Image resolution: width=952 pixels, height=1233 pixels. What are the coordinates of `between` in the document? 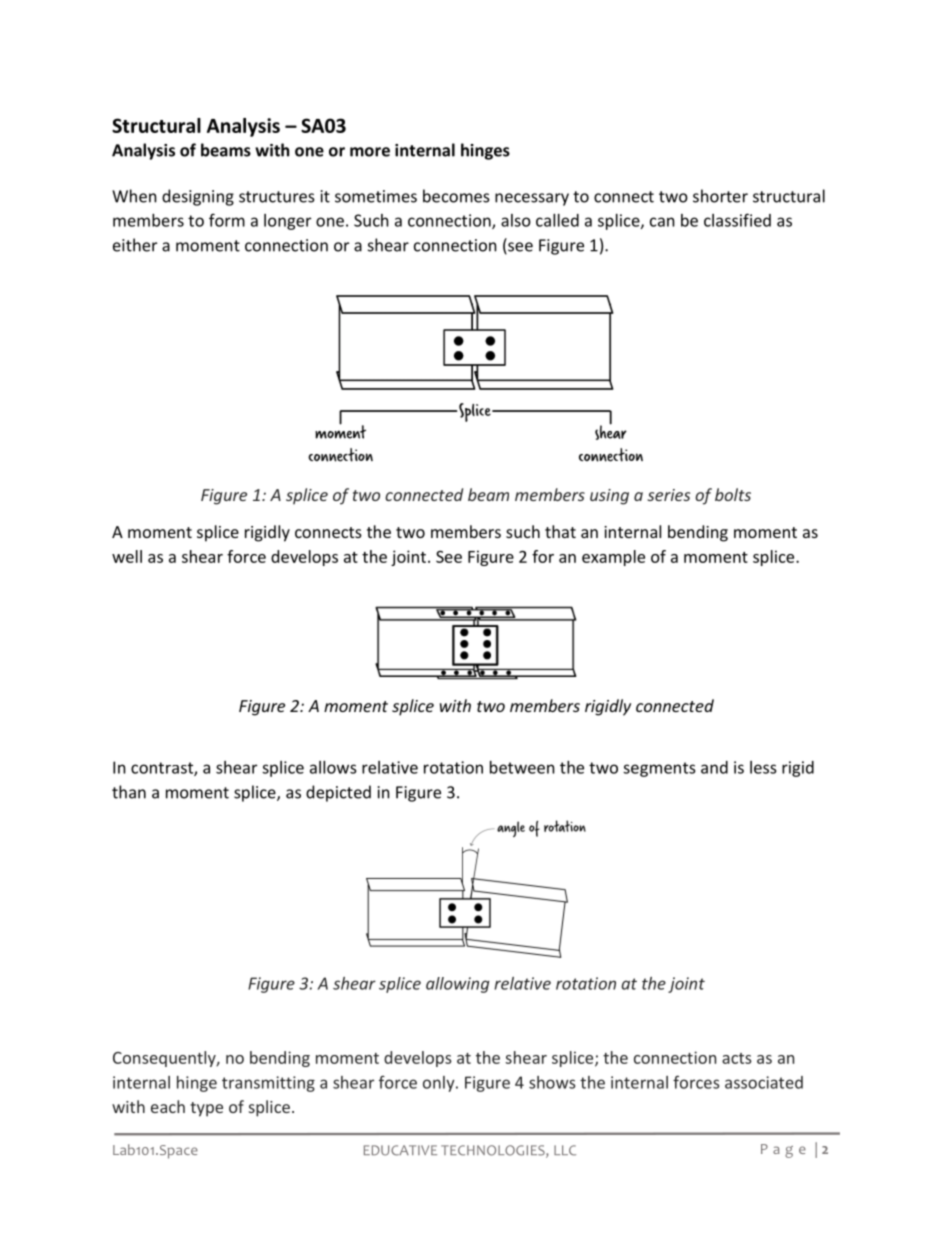 It's located at (522, 767).
